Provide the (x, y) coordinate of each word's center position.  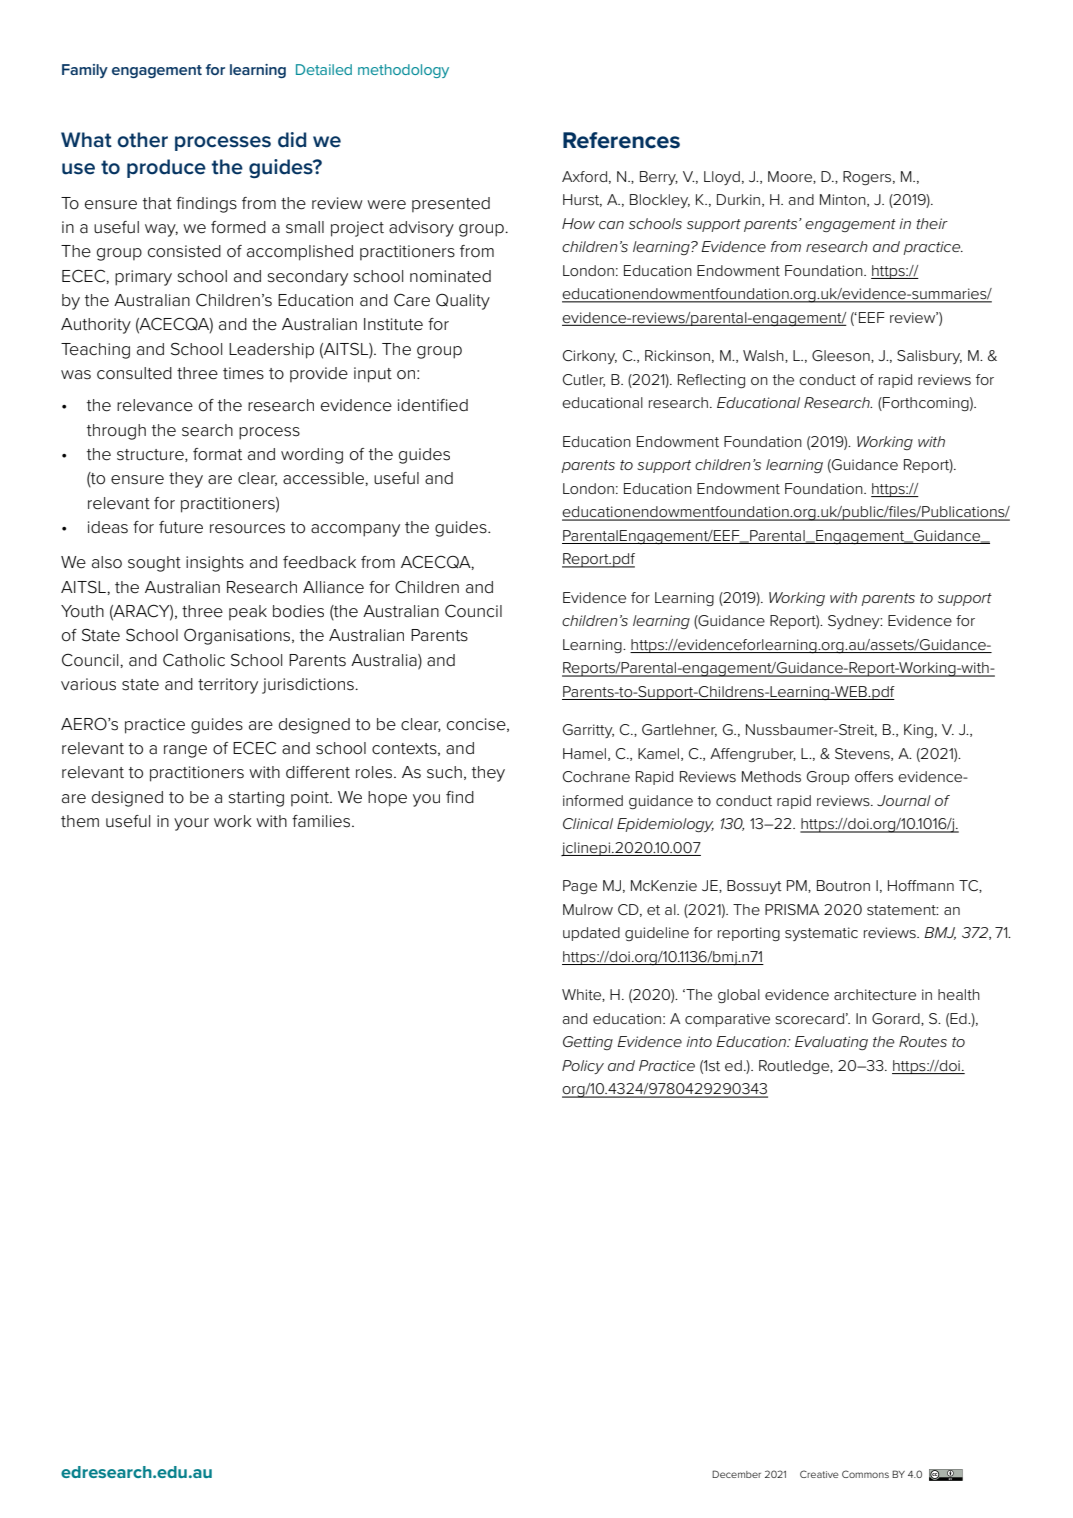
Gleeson (842, 356)
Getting (588, 1043)
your (191, 824)
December (736, 1474)
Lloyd (722, 178)
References (621, 140)
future (181, 527)
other (142, 140)
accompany (355, 530)
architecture (875, 994)
